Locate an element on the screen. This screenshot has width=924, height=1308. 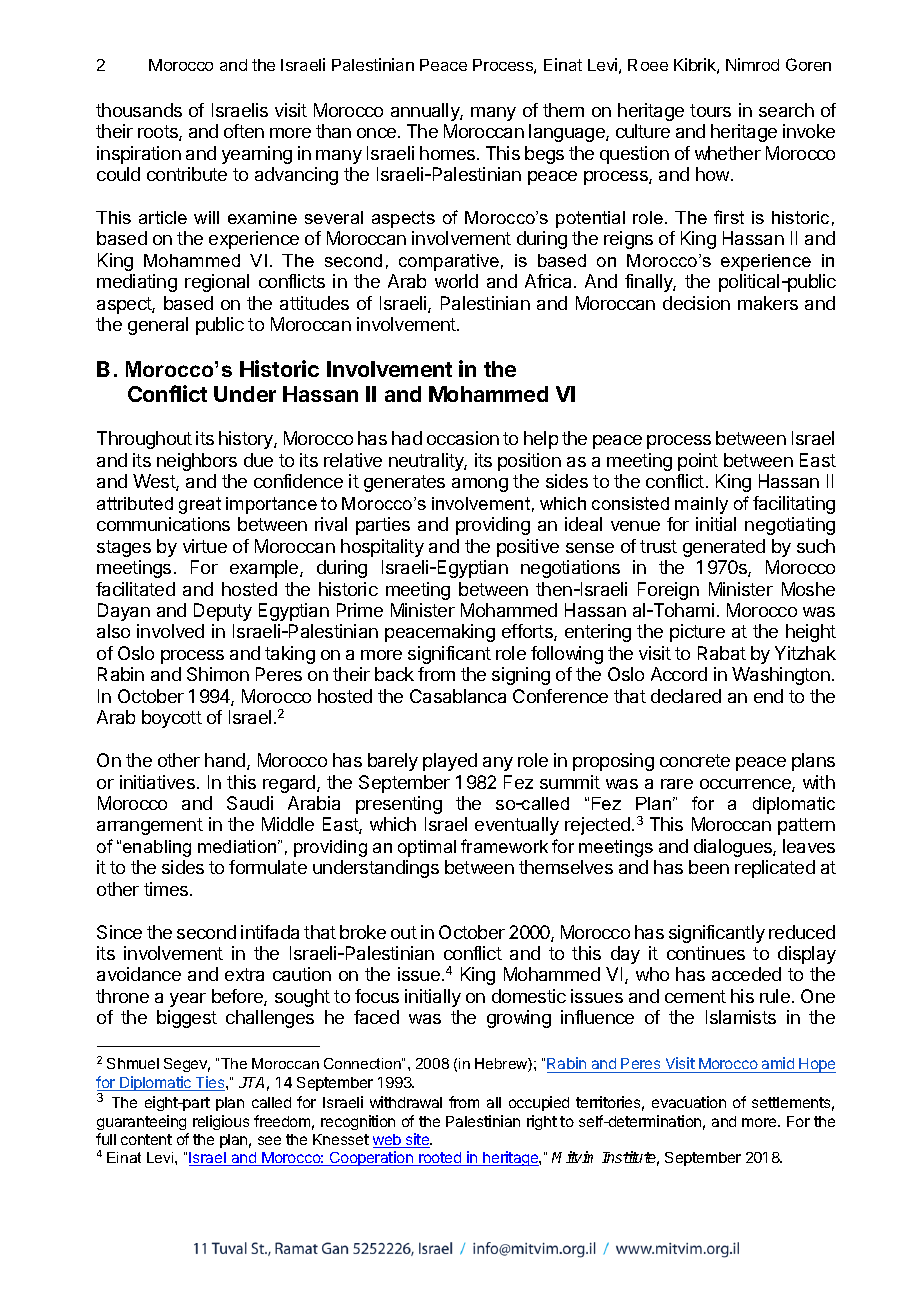
homes is located at coordinates (447, 153).
